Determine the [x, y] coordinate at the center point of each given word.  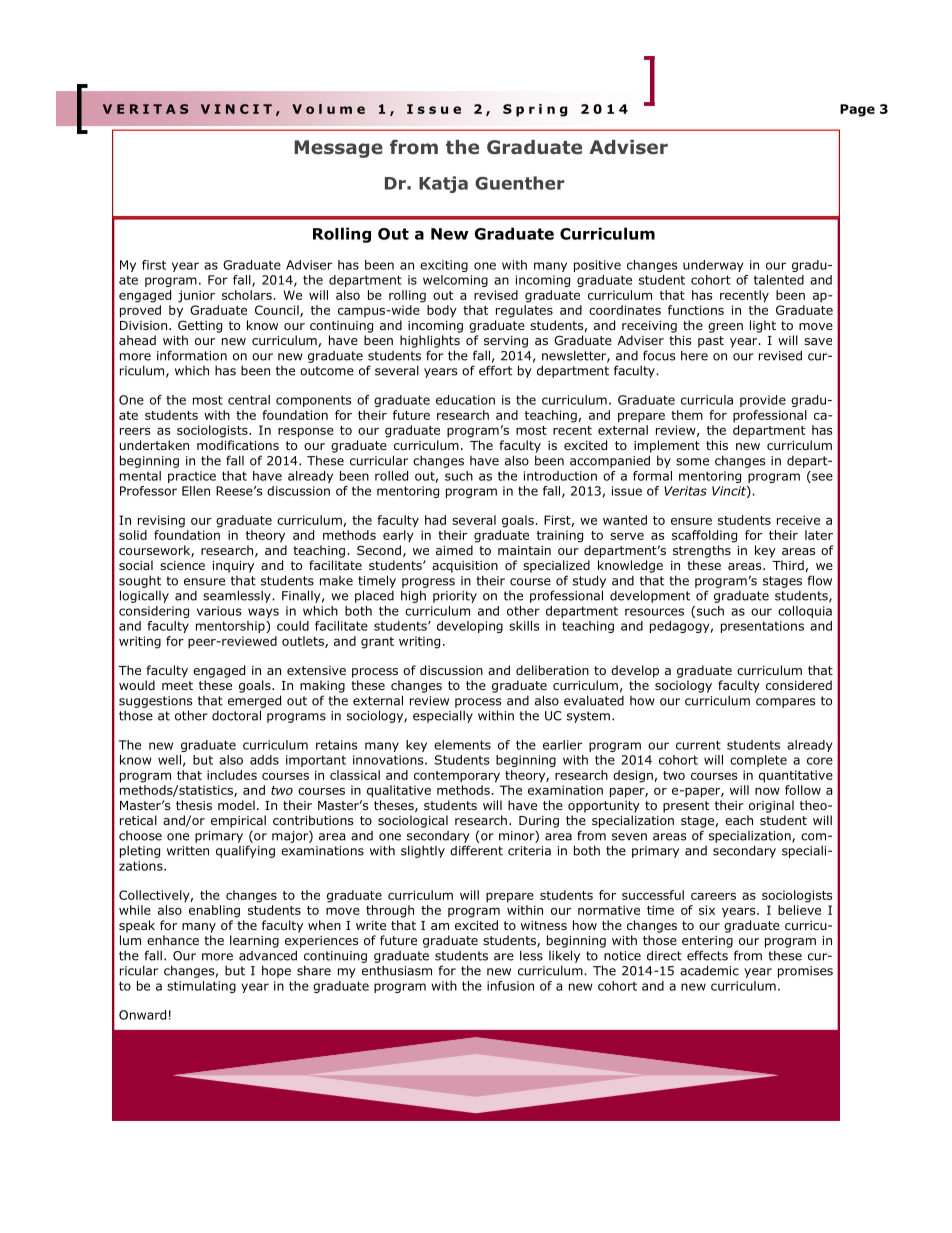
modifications [238, 445]
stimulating [201, 987]
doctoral [236, 715]
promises [805, 972]
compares [785, 703]
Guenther [519, 183]
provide [763, 401]
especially [443, 716]
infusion [510, 986]
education [465, 400]
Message [338, 149]
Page [857, 110]
